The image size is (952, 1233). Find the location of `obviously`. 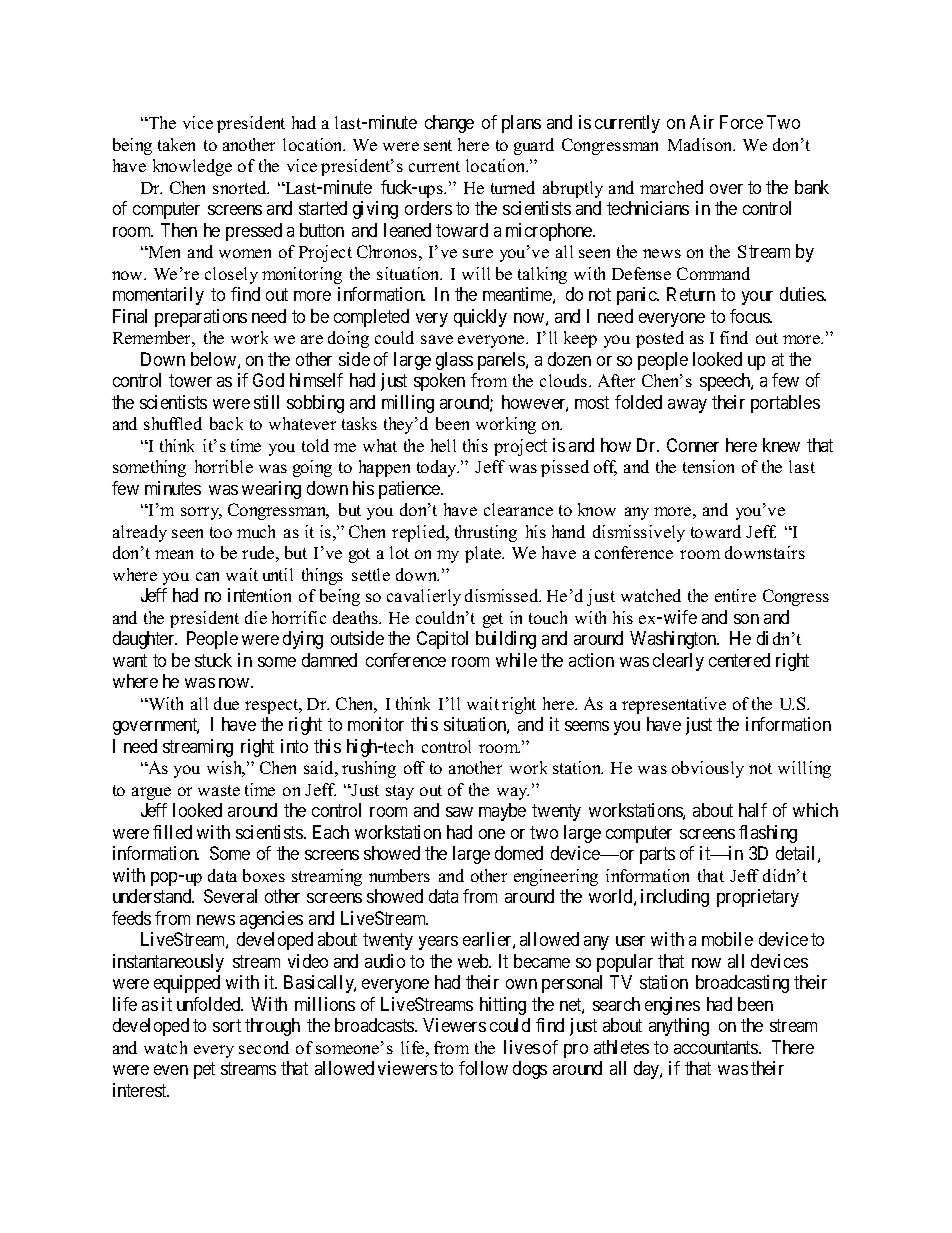

obviously is located at coordinates (708, 769).
